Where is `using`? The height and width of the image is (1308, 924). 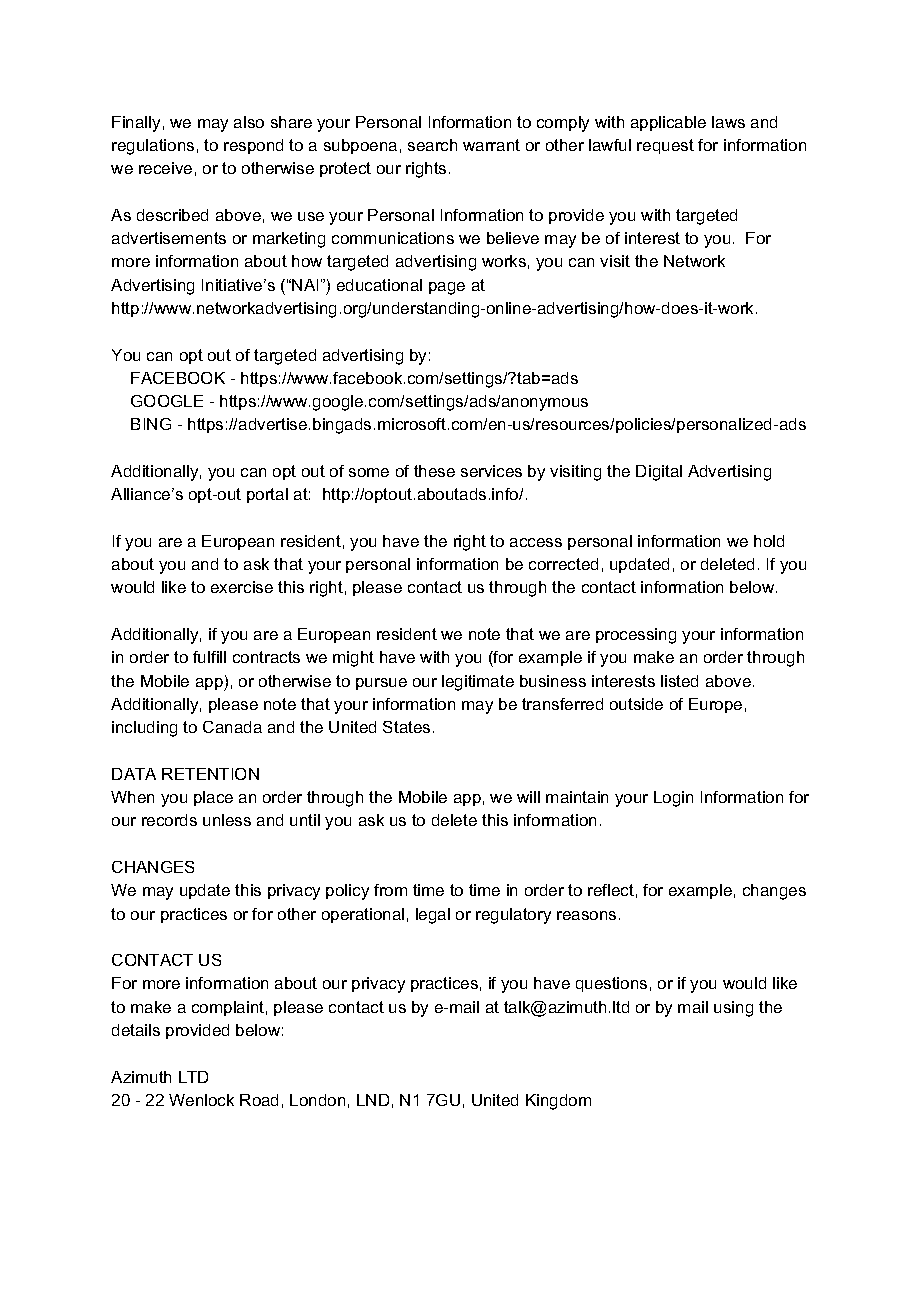 using is located at coordinates (733, 1009).
